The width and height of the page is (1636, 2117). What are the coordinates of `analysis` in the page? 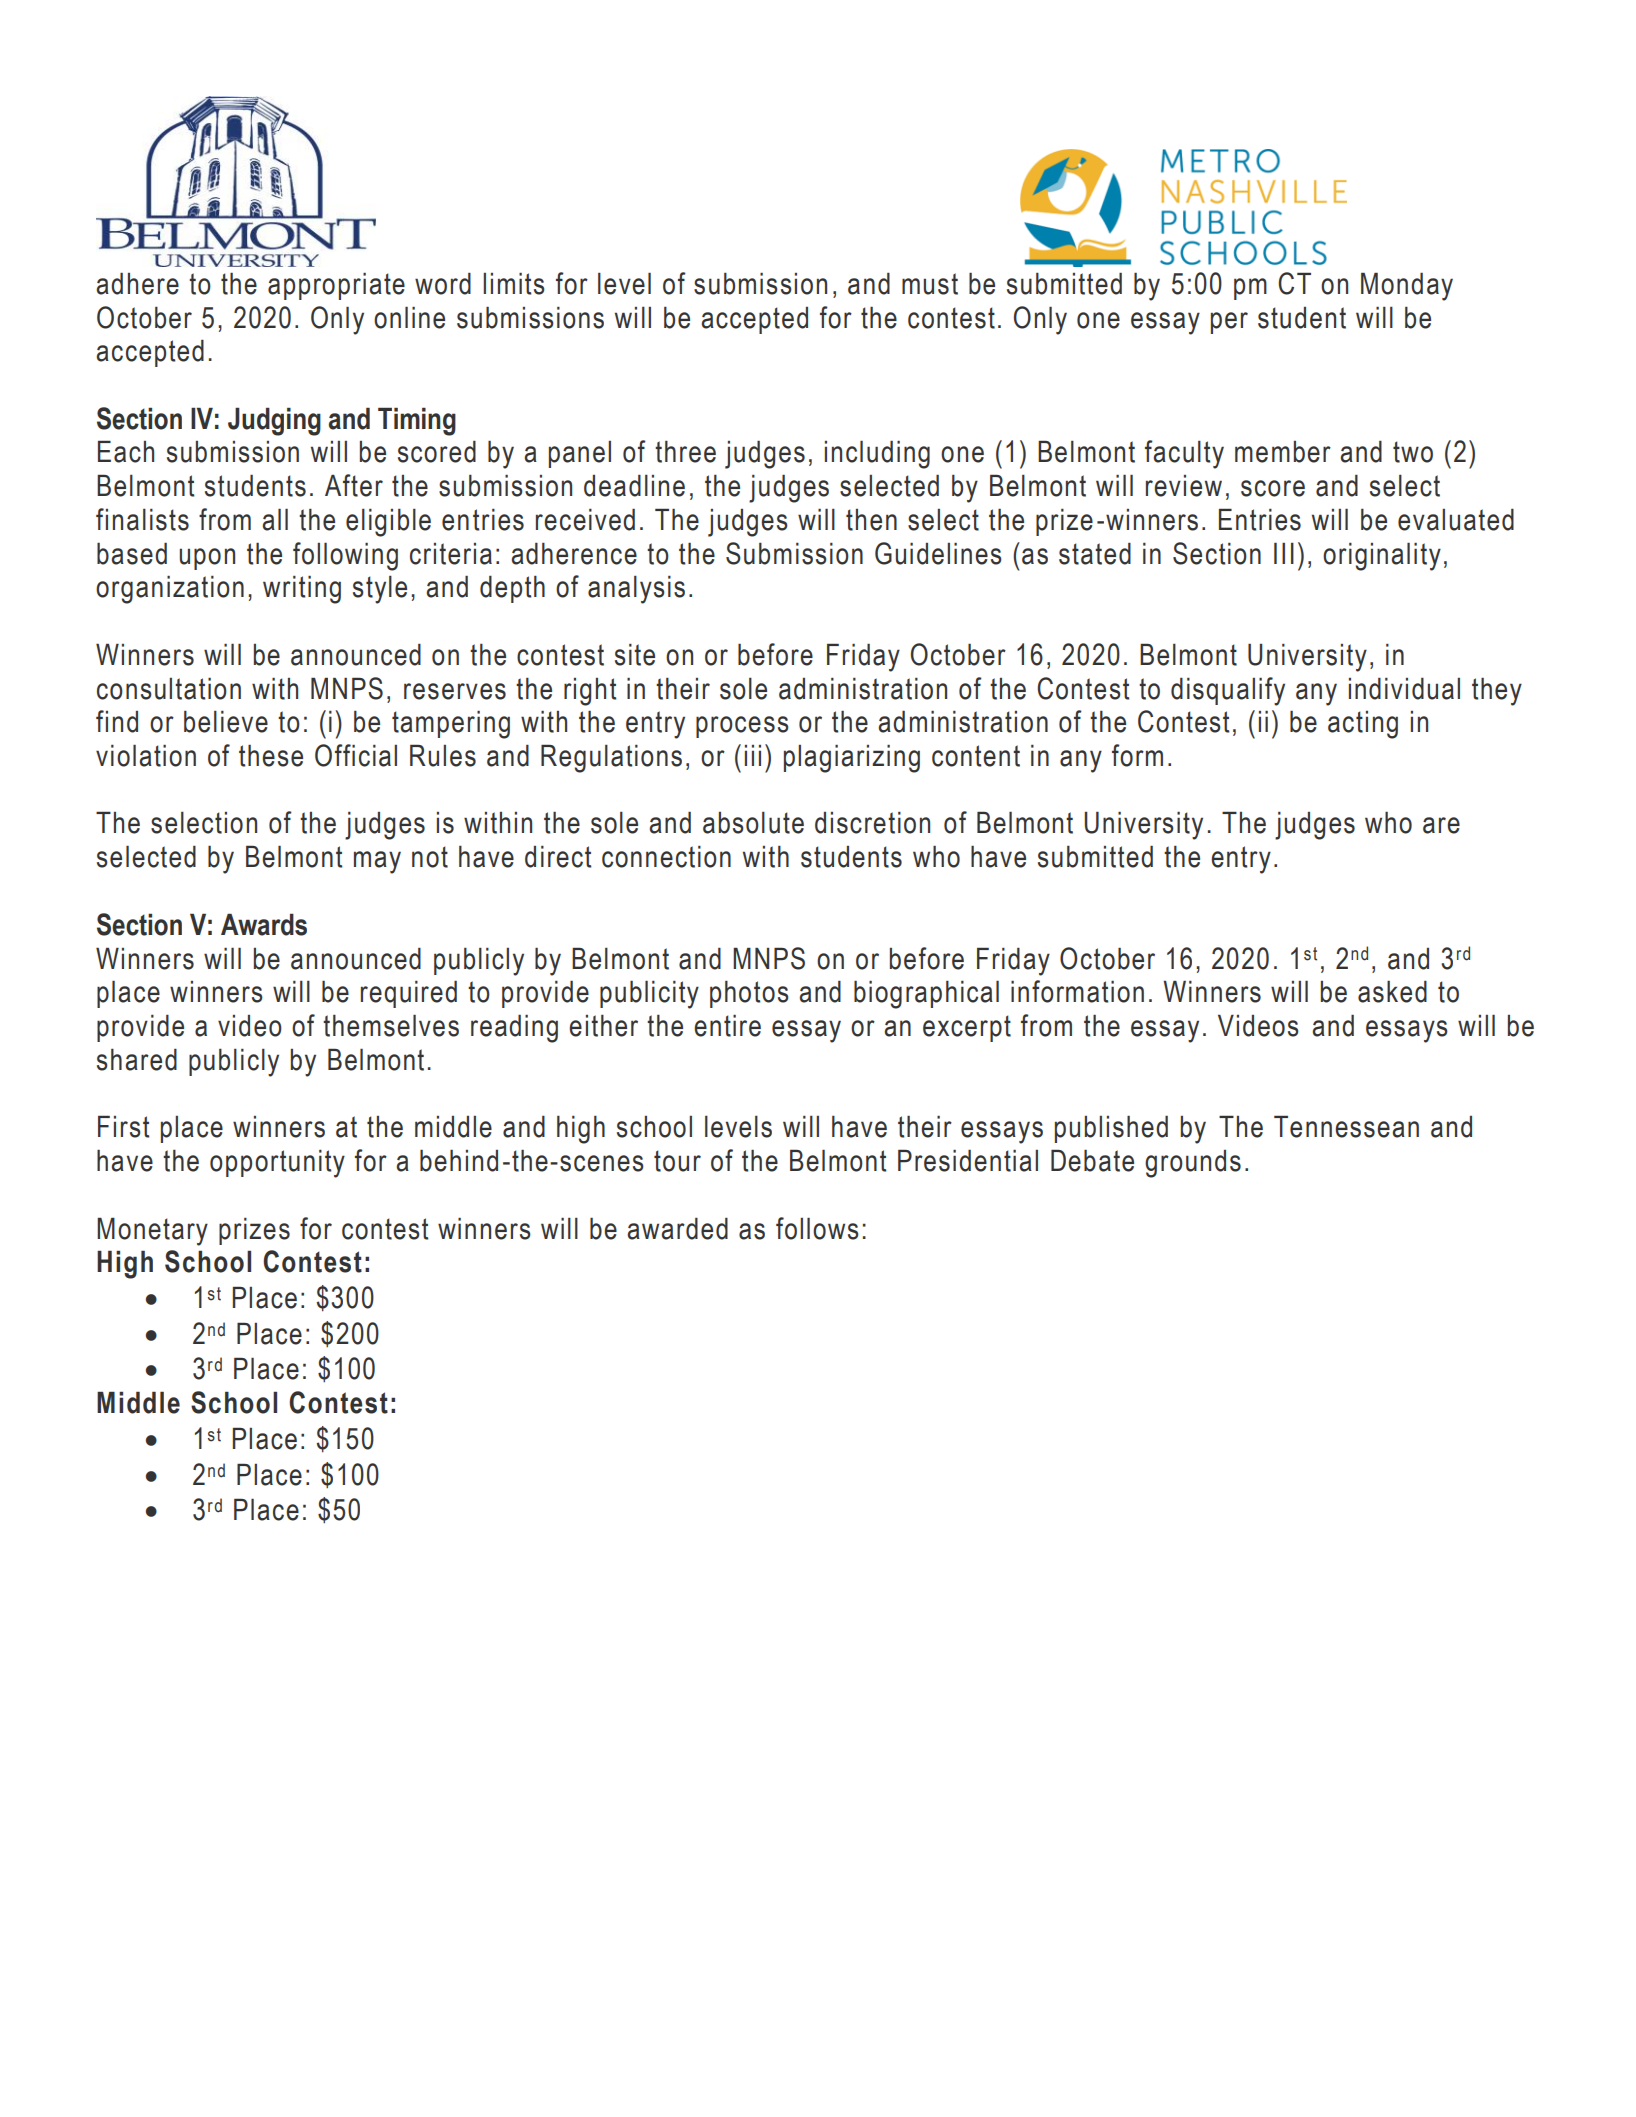 It's located at (636, 590).
